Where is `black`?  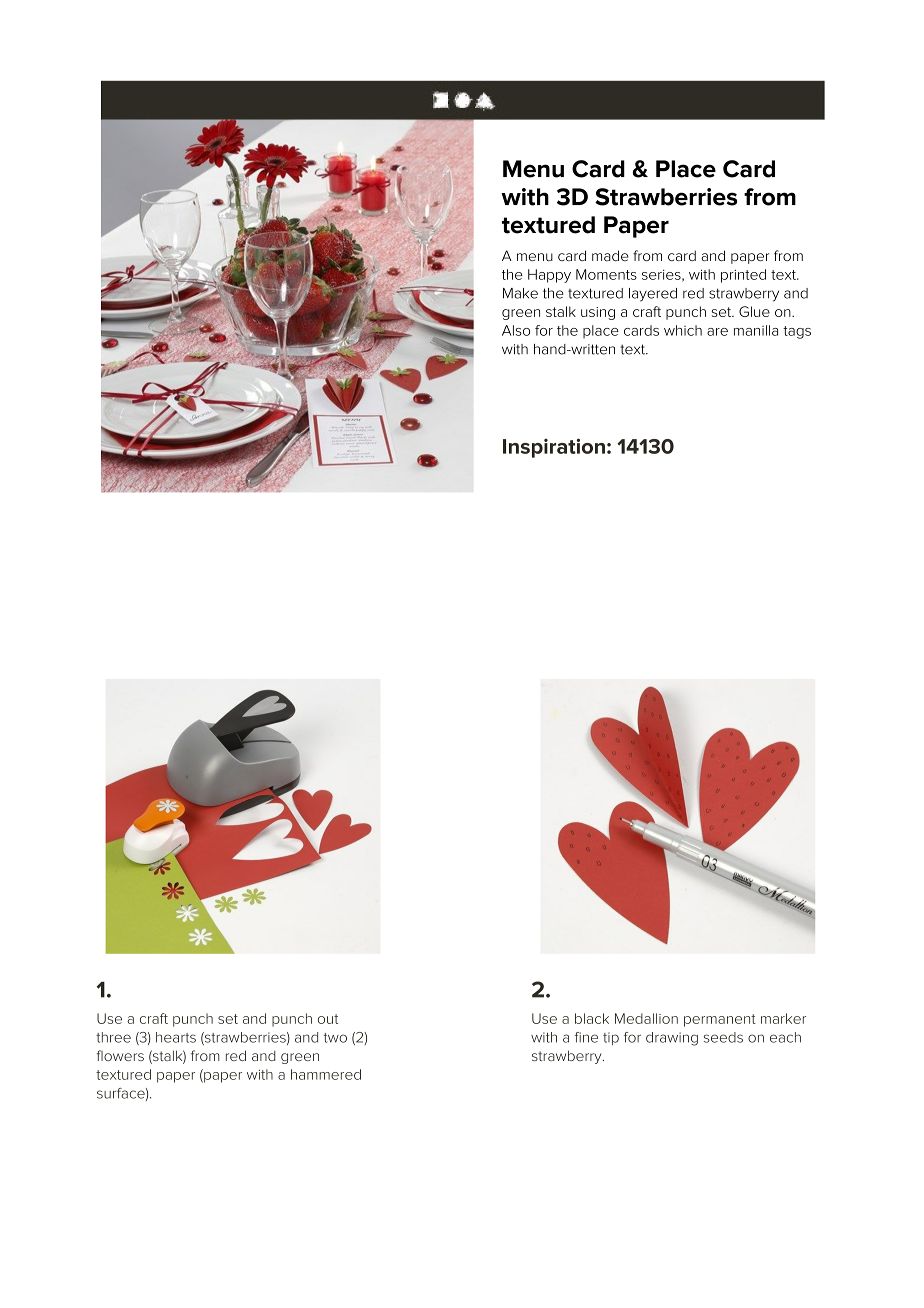
black is located at coordinates (592, 1018).
